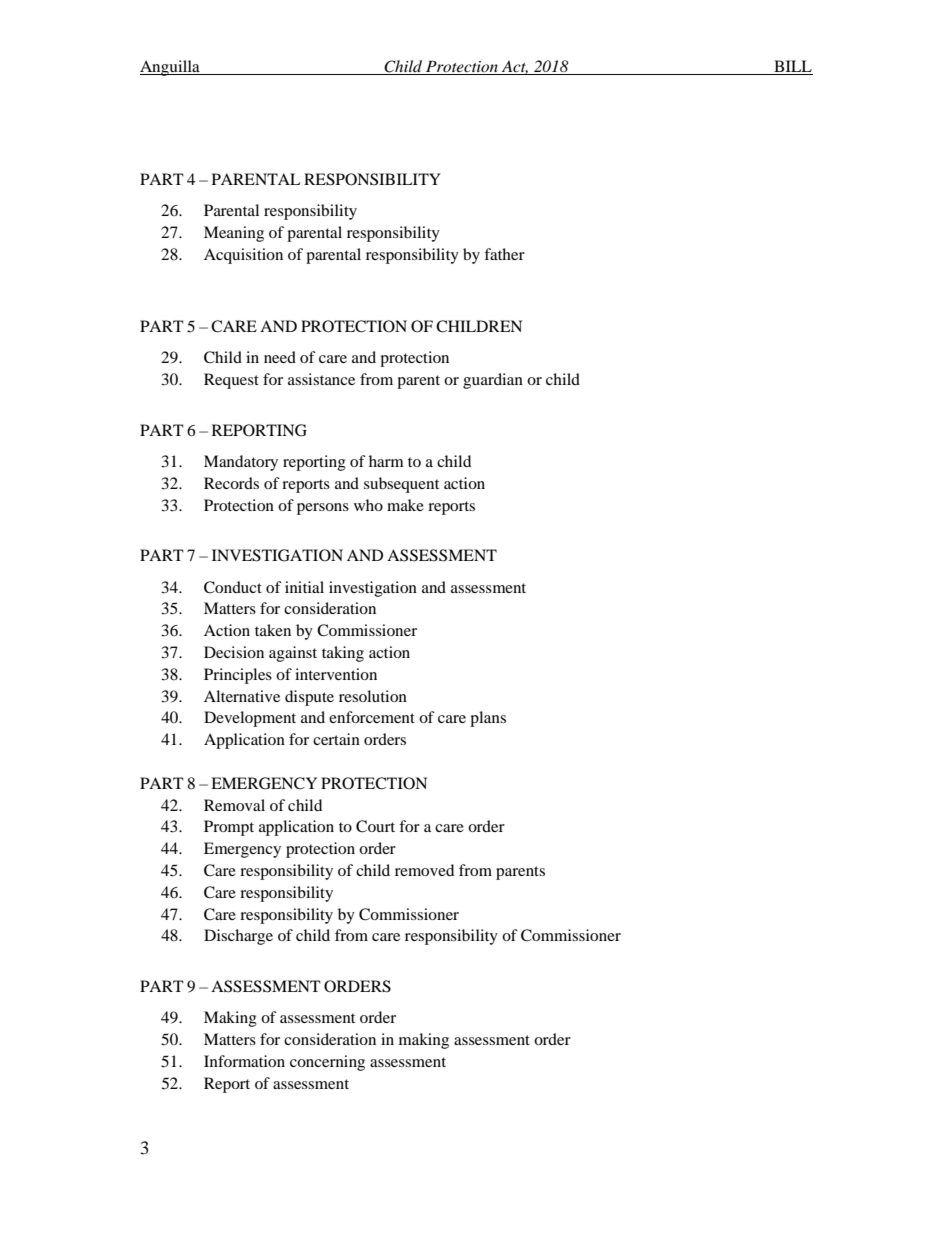 The image size is (952, 1233). Describe the element at coordinates (793, 66) in the page. I see `BILL` at that location.
